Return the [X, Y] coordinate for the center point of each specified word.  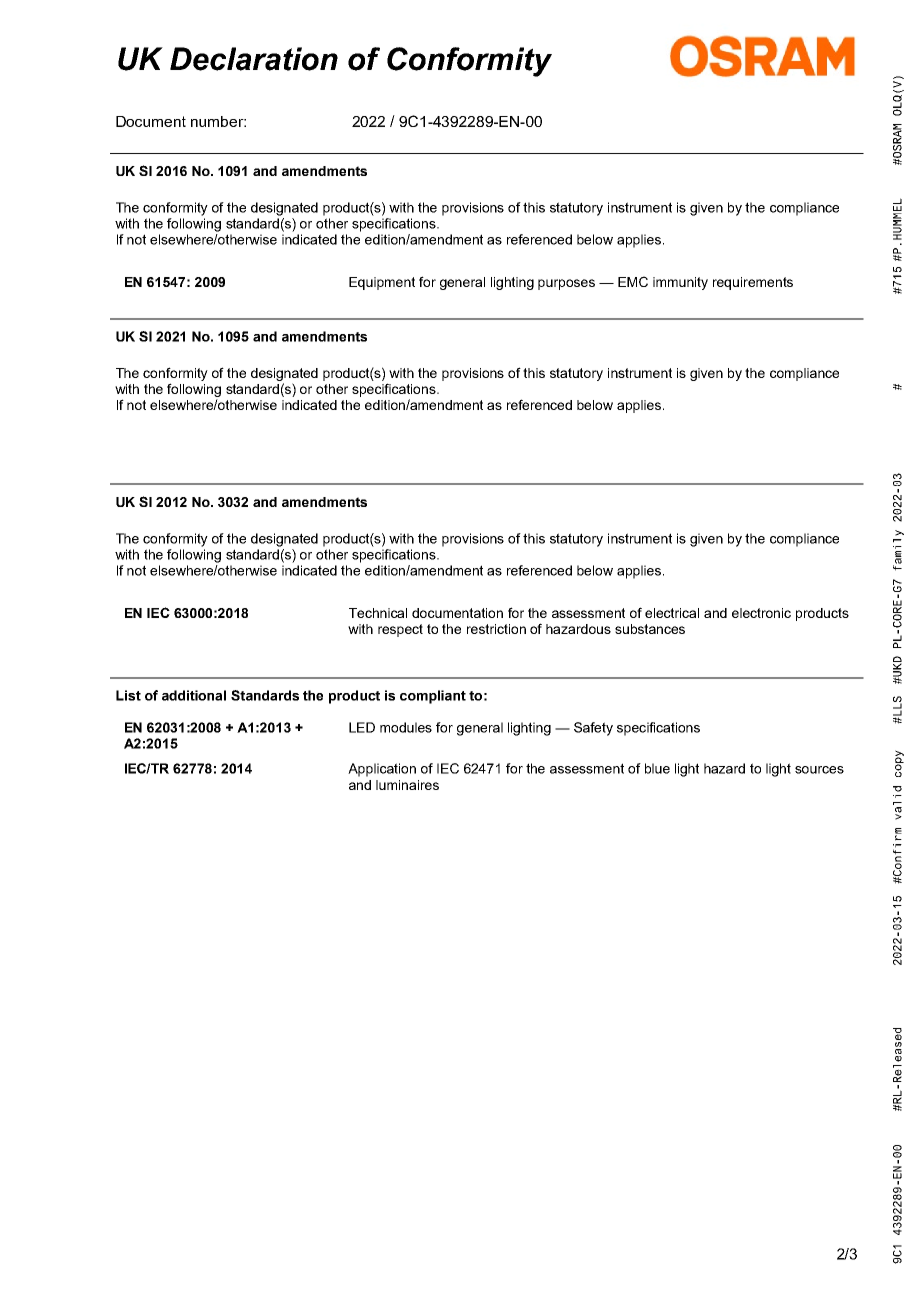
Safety [593, 729]
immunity [680, 283]
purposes [566, 284]
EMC [633, 281]
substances [650, 629]
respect [400, 630]
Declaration [254, 59]
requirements [753, 283]
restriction [496, 629]
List [128, 695]
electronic [761, 613]
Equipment [382, 283]
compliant [433, 697]
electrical [672, 613]
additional [194, 695]
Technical [378, 613]
